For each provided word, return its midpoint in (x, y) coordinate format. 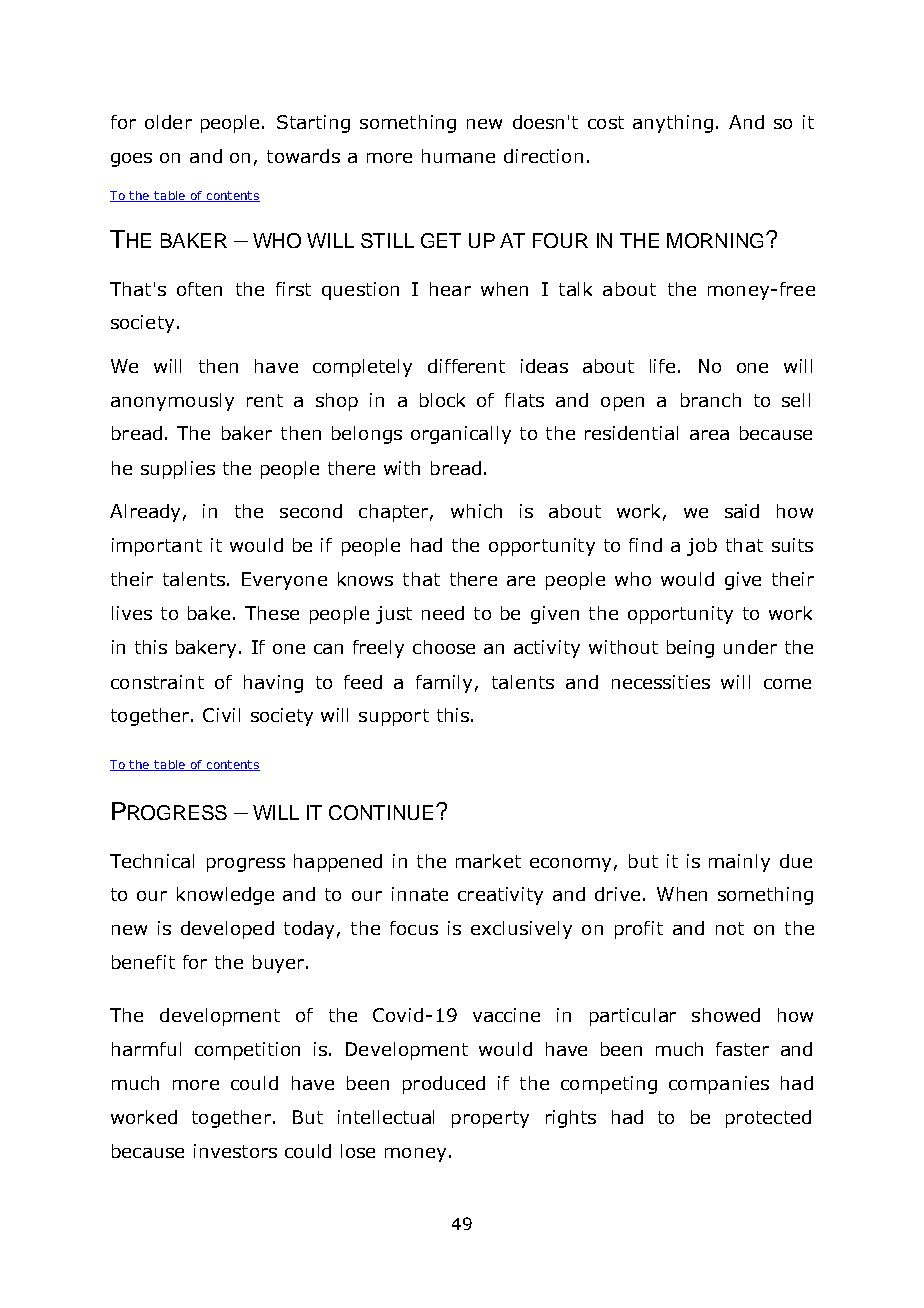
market (488, 861)
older (168, 122)
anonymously (172, 402)
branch (711, 400)
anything (673, 124)
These (272, 613)
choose (444, 647)
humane (458, 156)
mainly (739, 863)
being (690, 649)
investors (235, 1151)
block (442, 400)
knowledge (225, 896)
